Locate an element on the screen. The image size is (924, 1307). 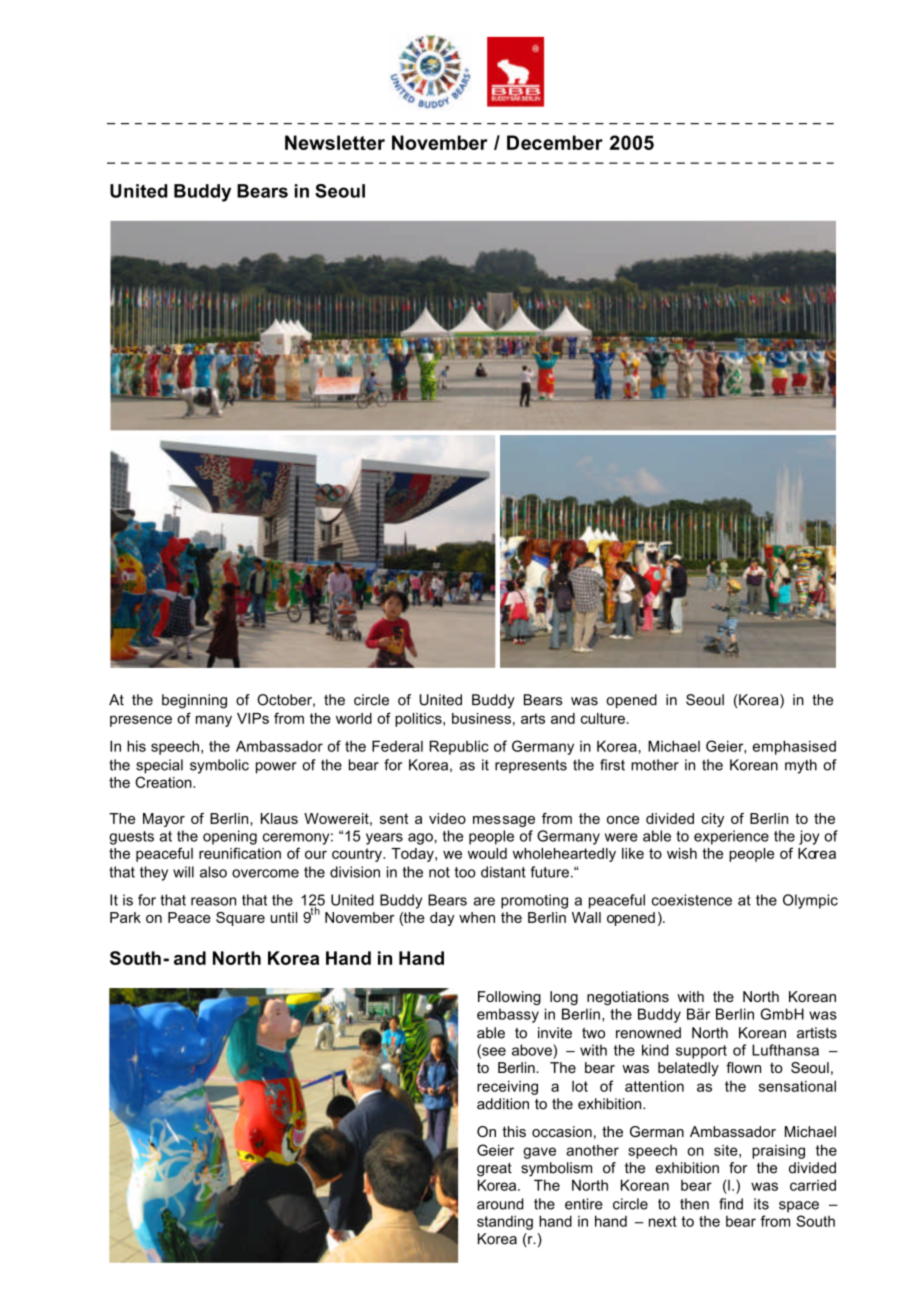
business is located at coordinates (481, 718).
